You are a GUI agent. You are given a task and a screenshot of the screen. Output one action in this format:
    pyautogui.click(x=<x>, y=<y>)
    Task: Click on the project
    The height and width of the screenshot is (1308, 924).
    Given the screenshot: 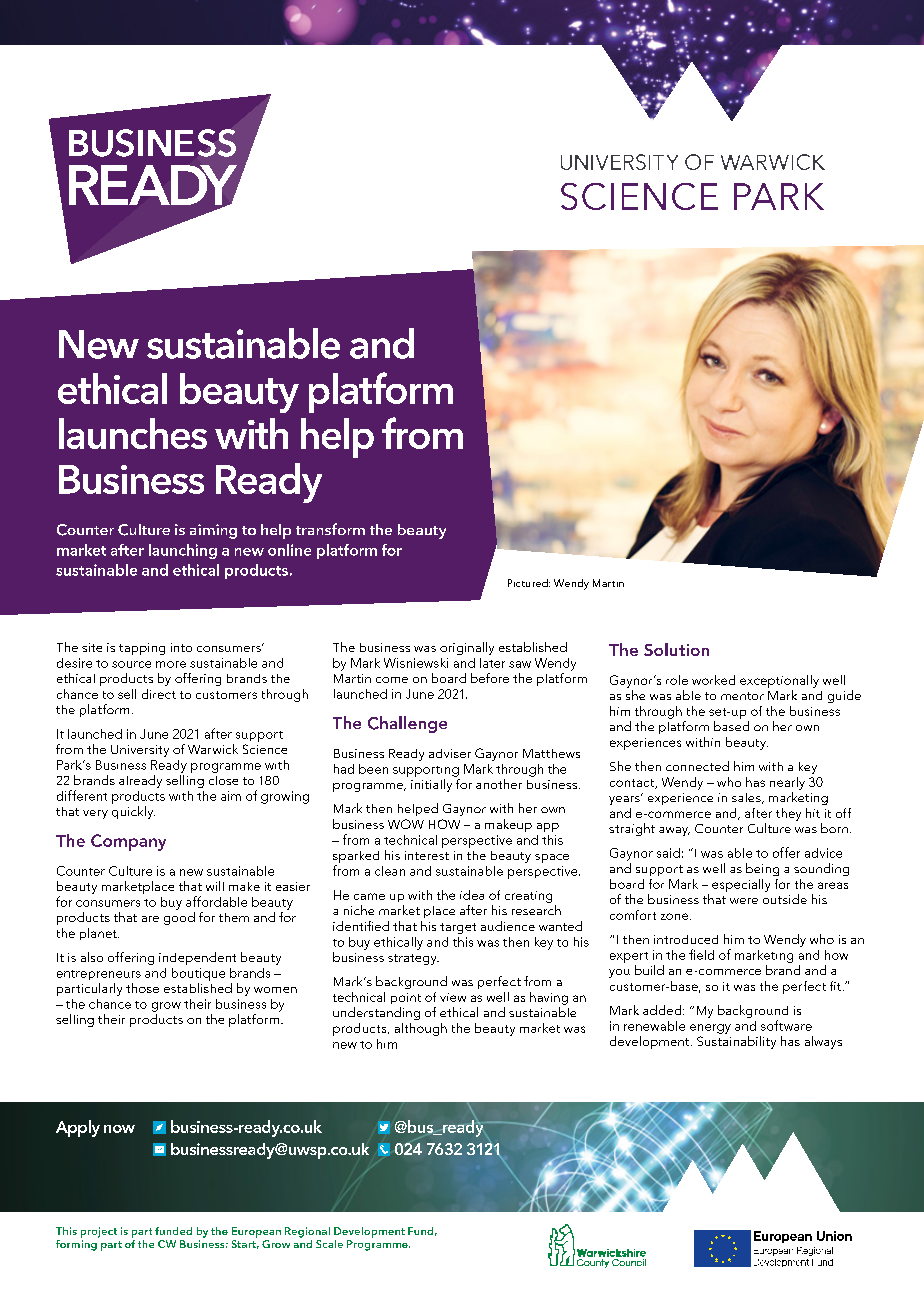 What is the action you would take?
    pyautogui.click(x=99, y=1232)
